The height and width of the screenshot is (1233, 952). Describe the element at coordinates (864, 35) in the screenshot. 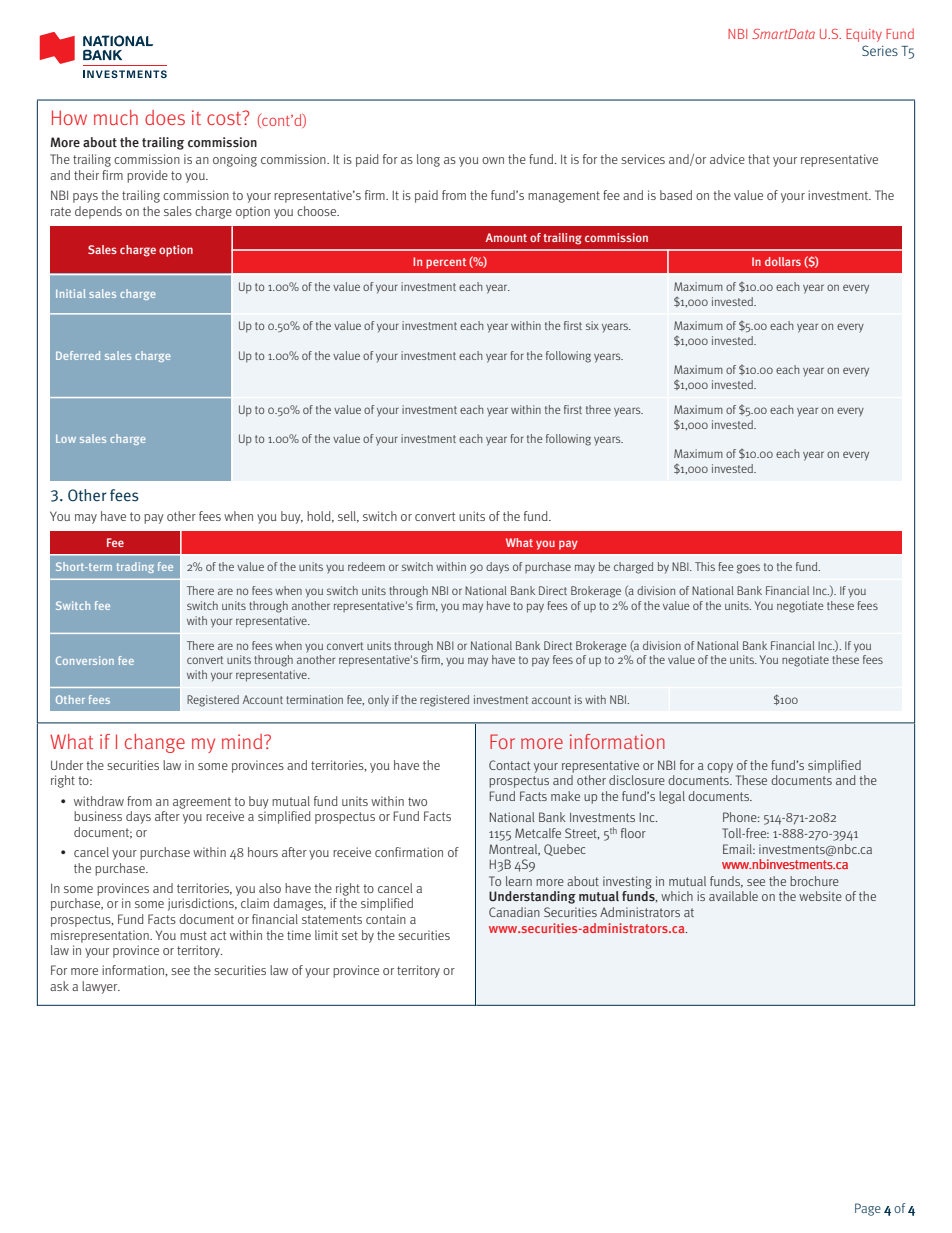

I see `Equity` at that location.
